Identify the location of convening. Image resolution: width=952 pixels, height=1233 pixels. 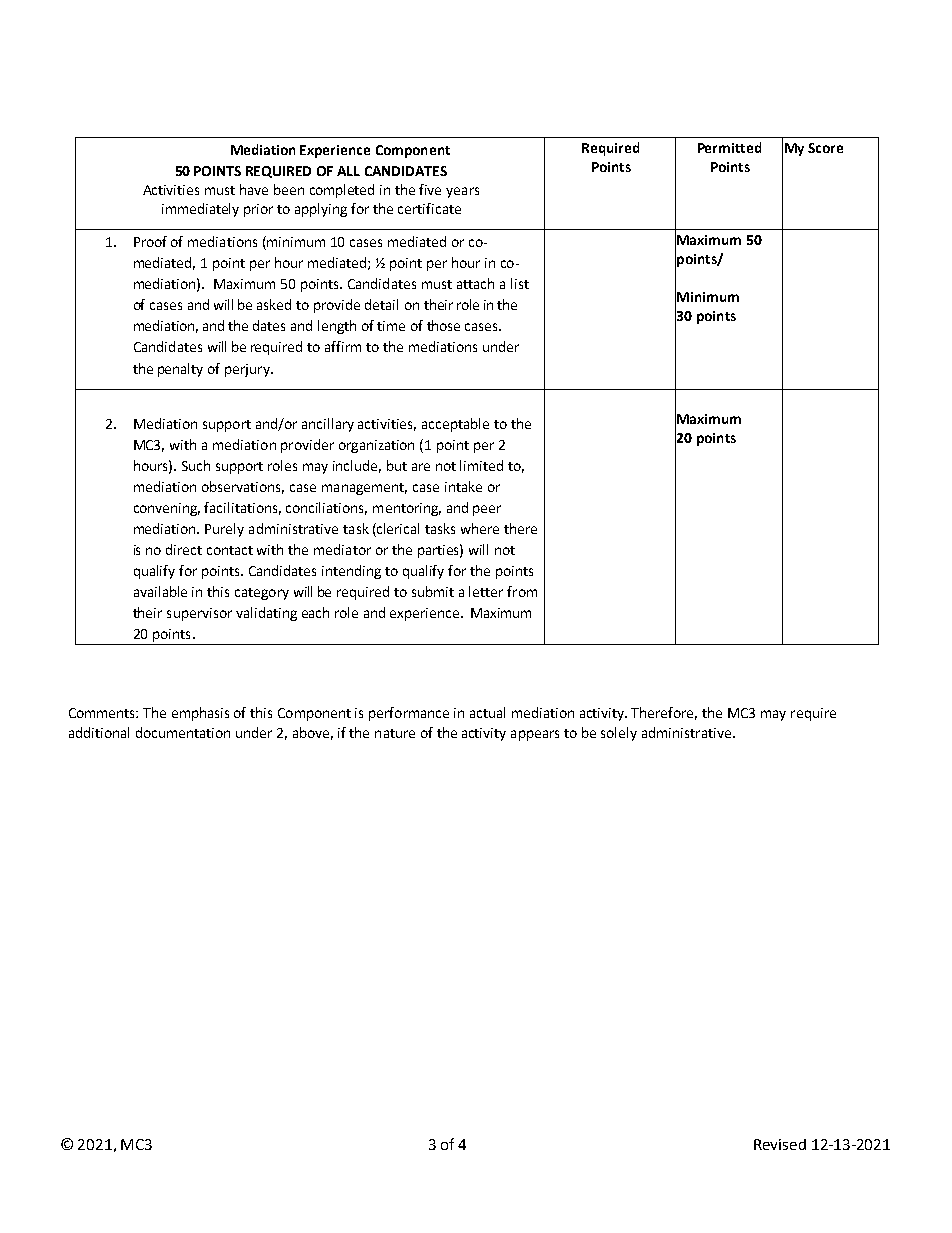
(167, 509).
